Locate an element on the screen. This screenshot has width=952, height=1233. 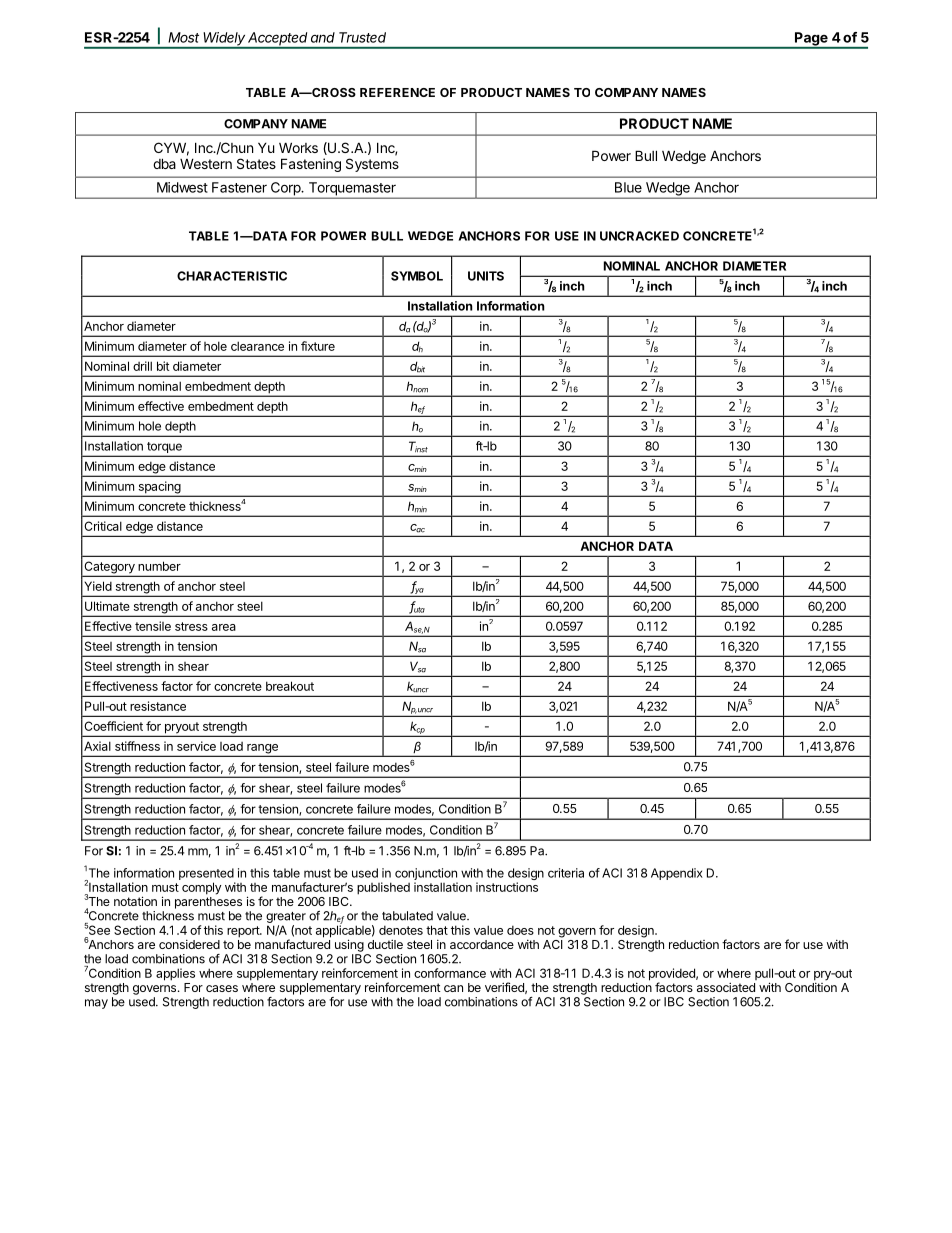
Most is located at coordinates (183, 37).
